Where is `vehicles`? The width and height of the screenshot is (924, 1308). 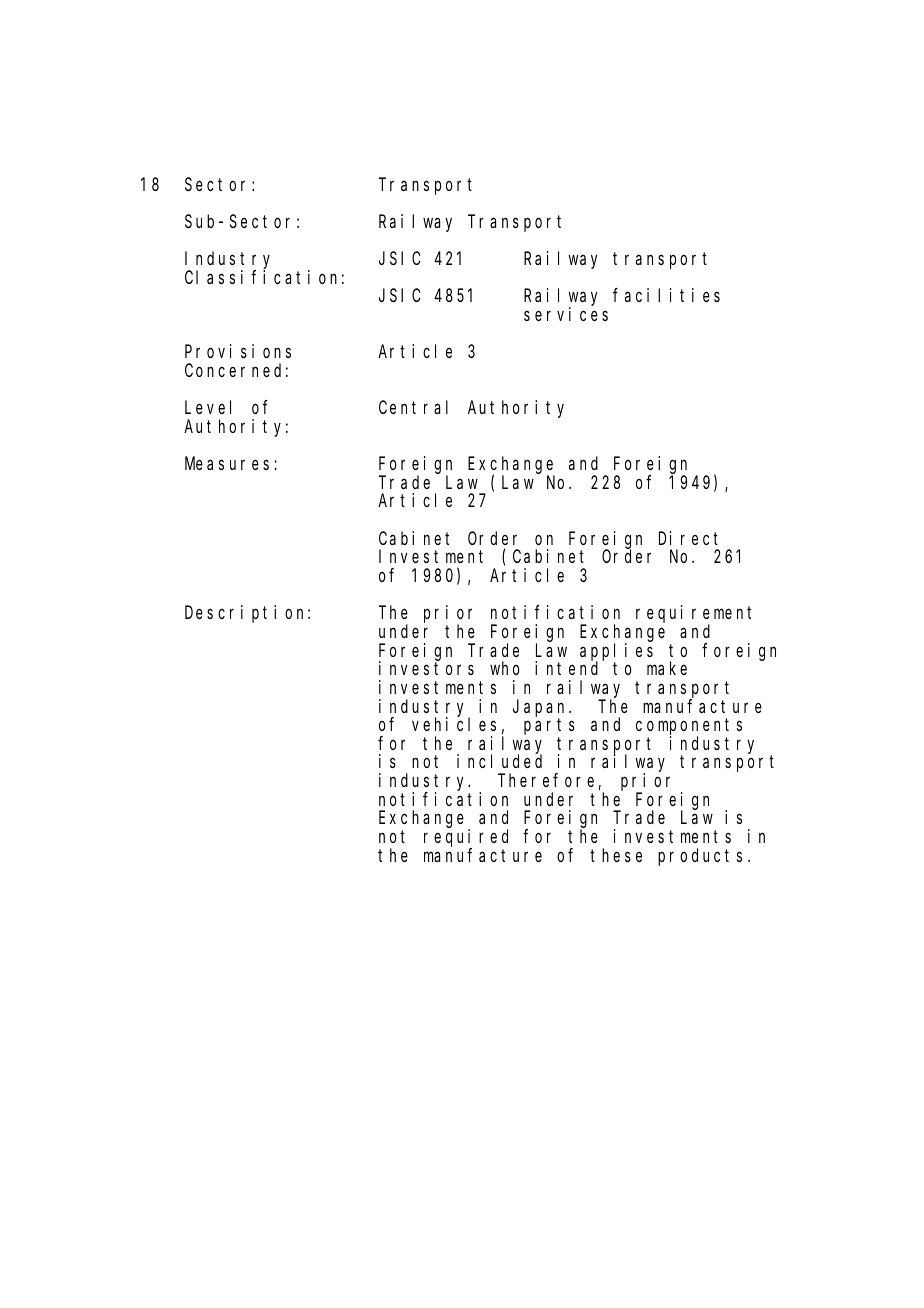
vehicles is located at coordinates (454, 724).
